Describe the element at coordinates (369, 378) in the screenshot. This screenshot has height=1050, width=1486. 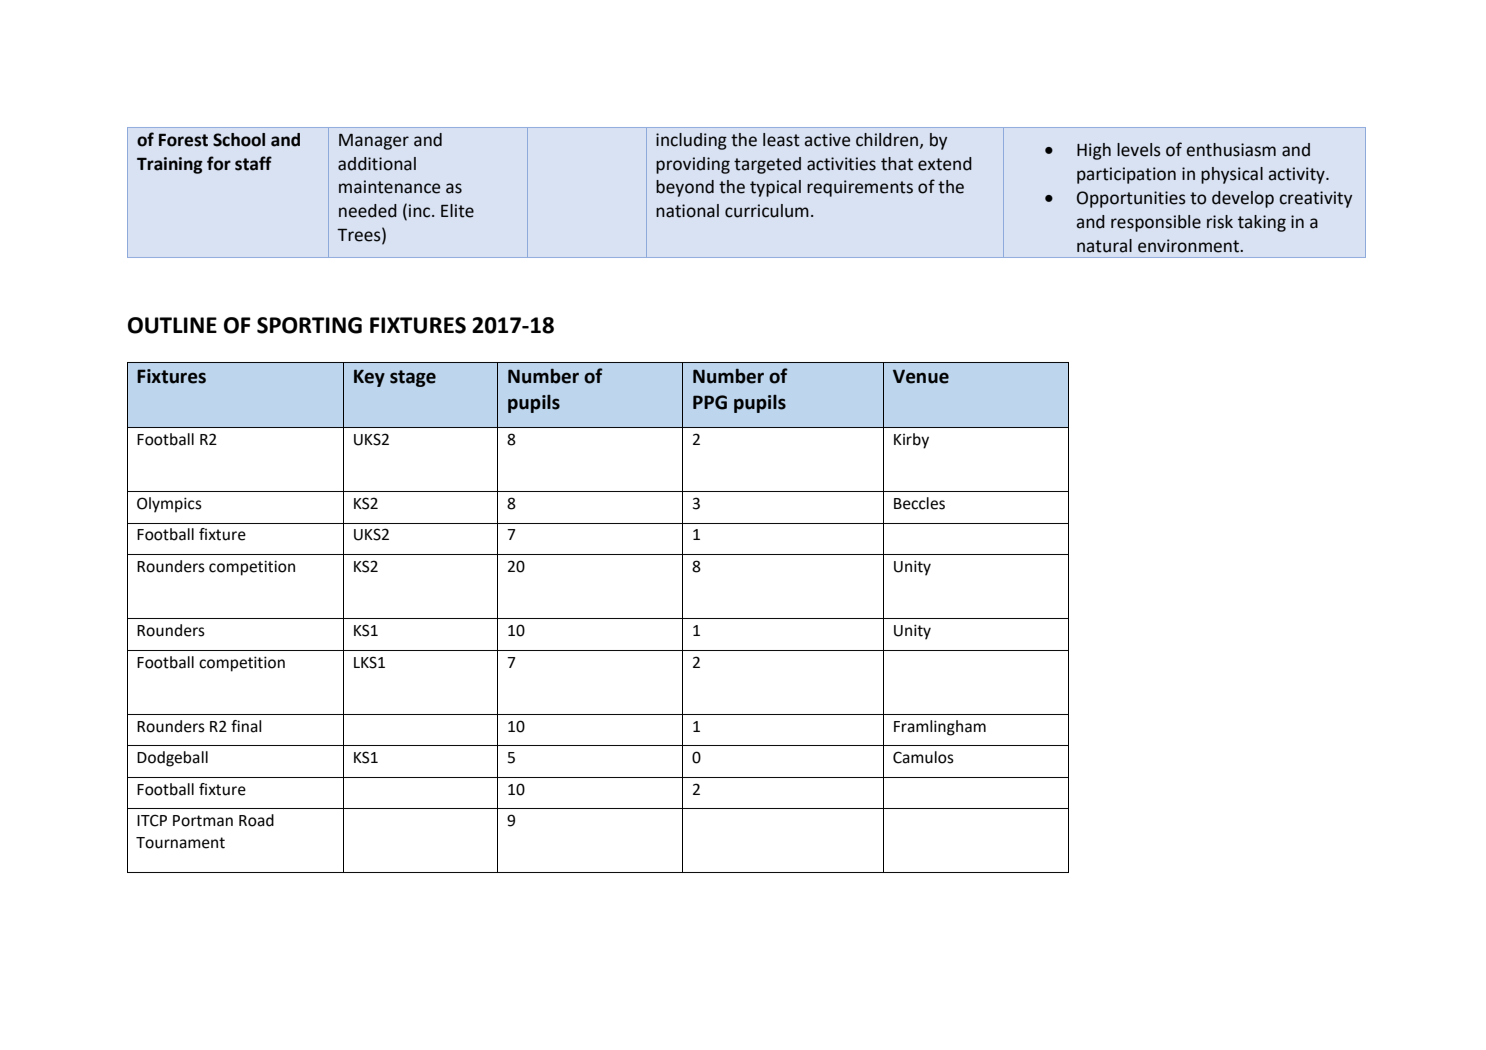
I see `Key` at that location.
